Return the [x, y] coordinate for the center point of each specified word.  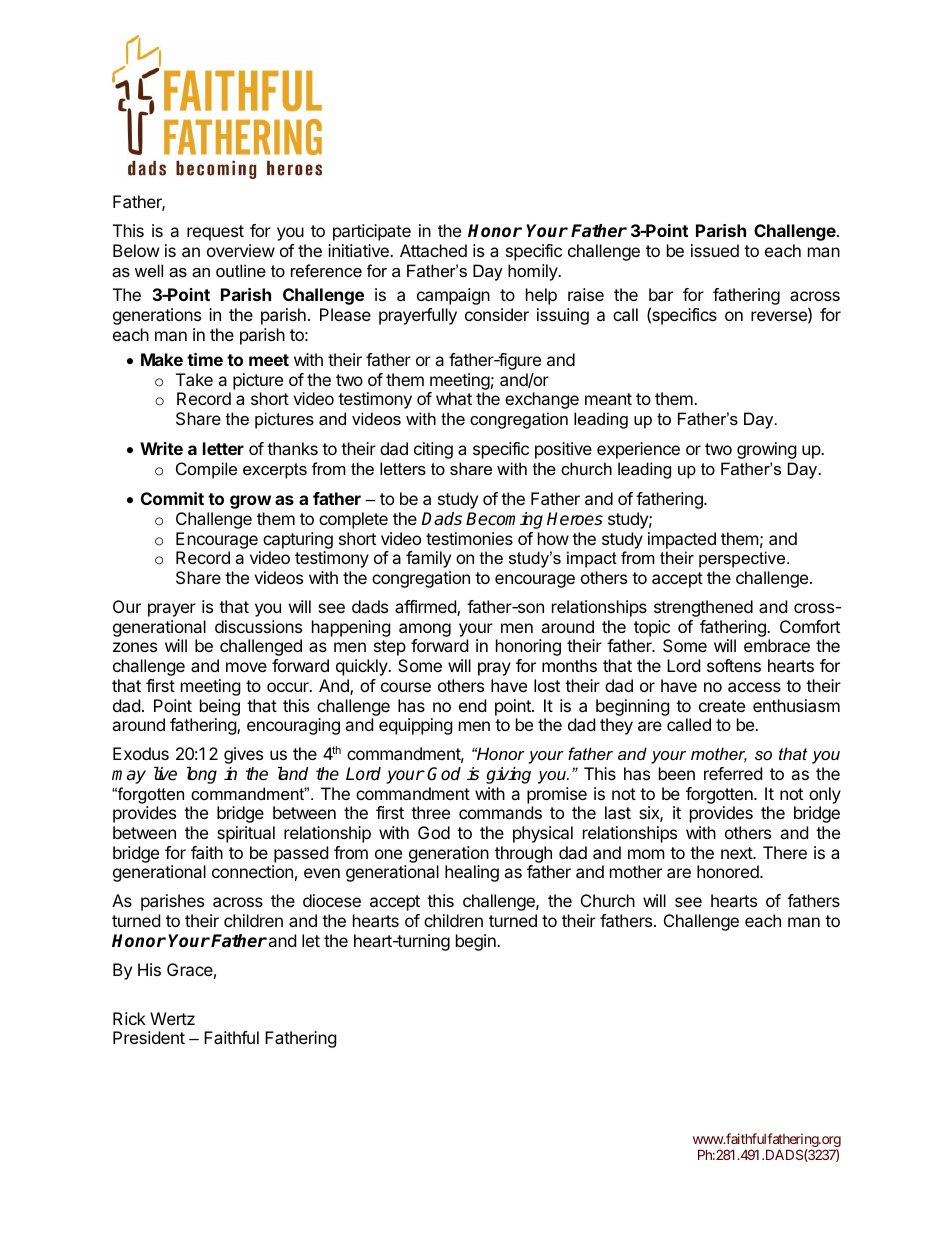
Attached [433, 250]
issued [715, 250]
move [246, 667]
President [149, 1037]
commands [500, 812]
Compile [206, 470]
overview [241, 250]
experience [638, 450]
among [425, 630]
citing [433, 450]
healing [472, 873]
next [737, 853]
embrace [777, 645]
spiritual [246, 834]
